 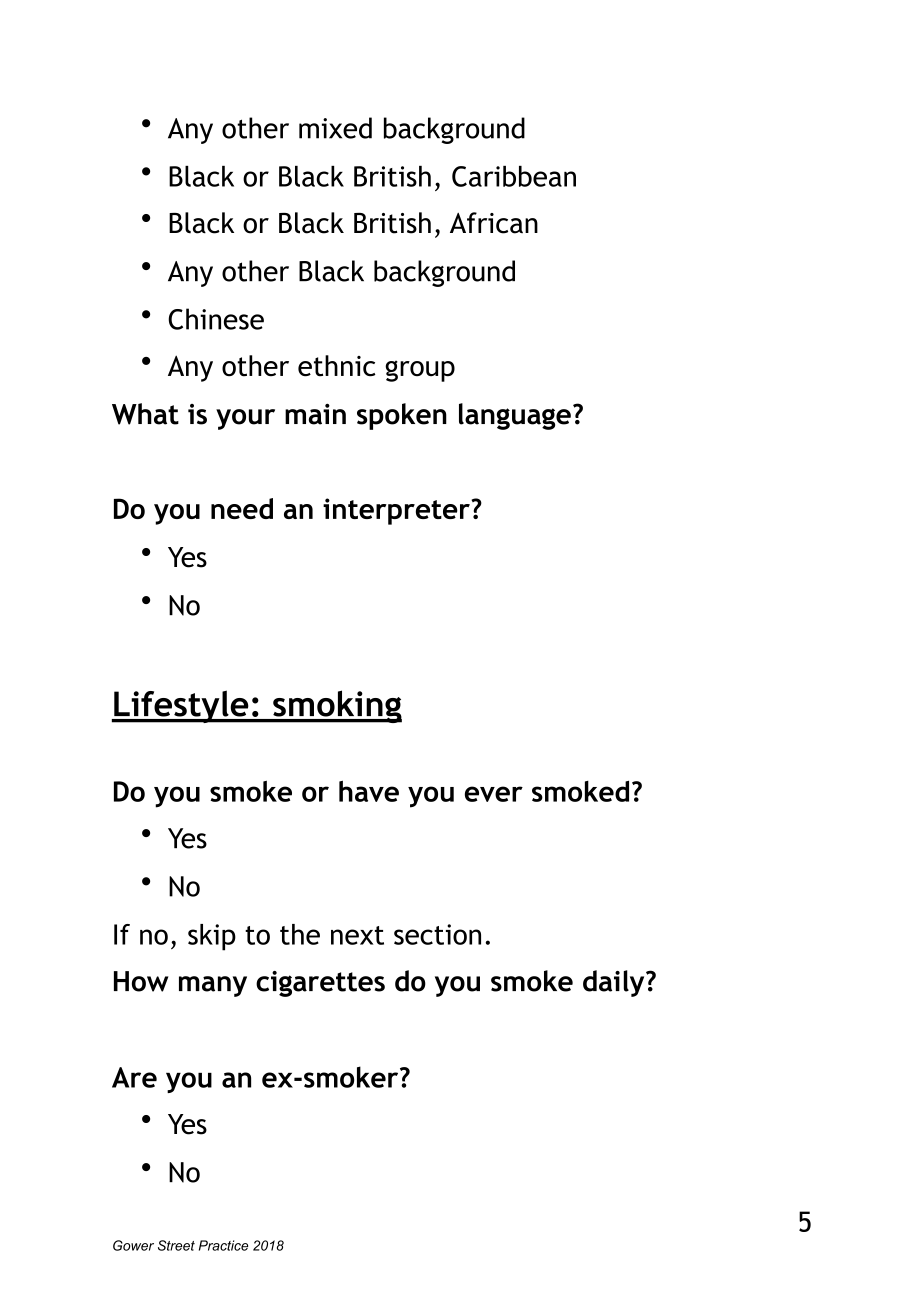 What do you see at coordinates (213, 986) in the screenshot?
I see `many` at bounding box center [213, 986].
